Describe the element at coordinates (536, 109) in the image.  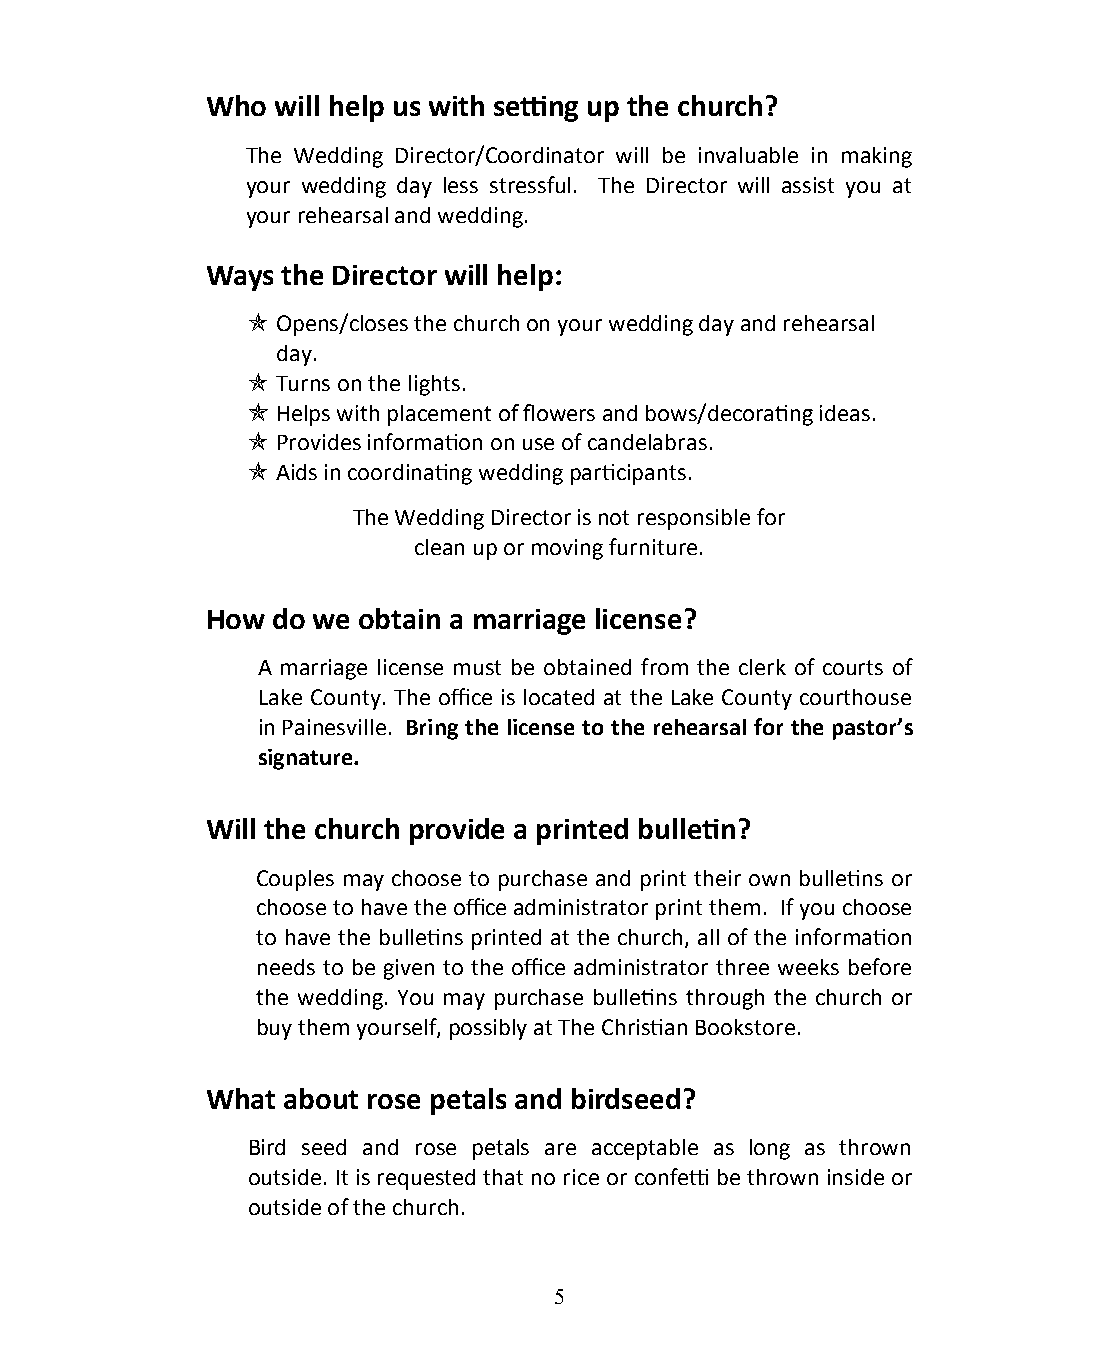
I see `setting` at that location.
